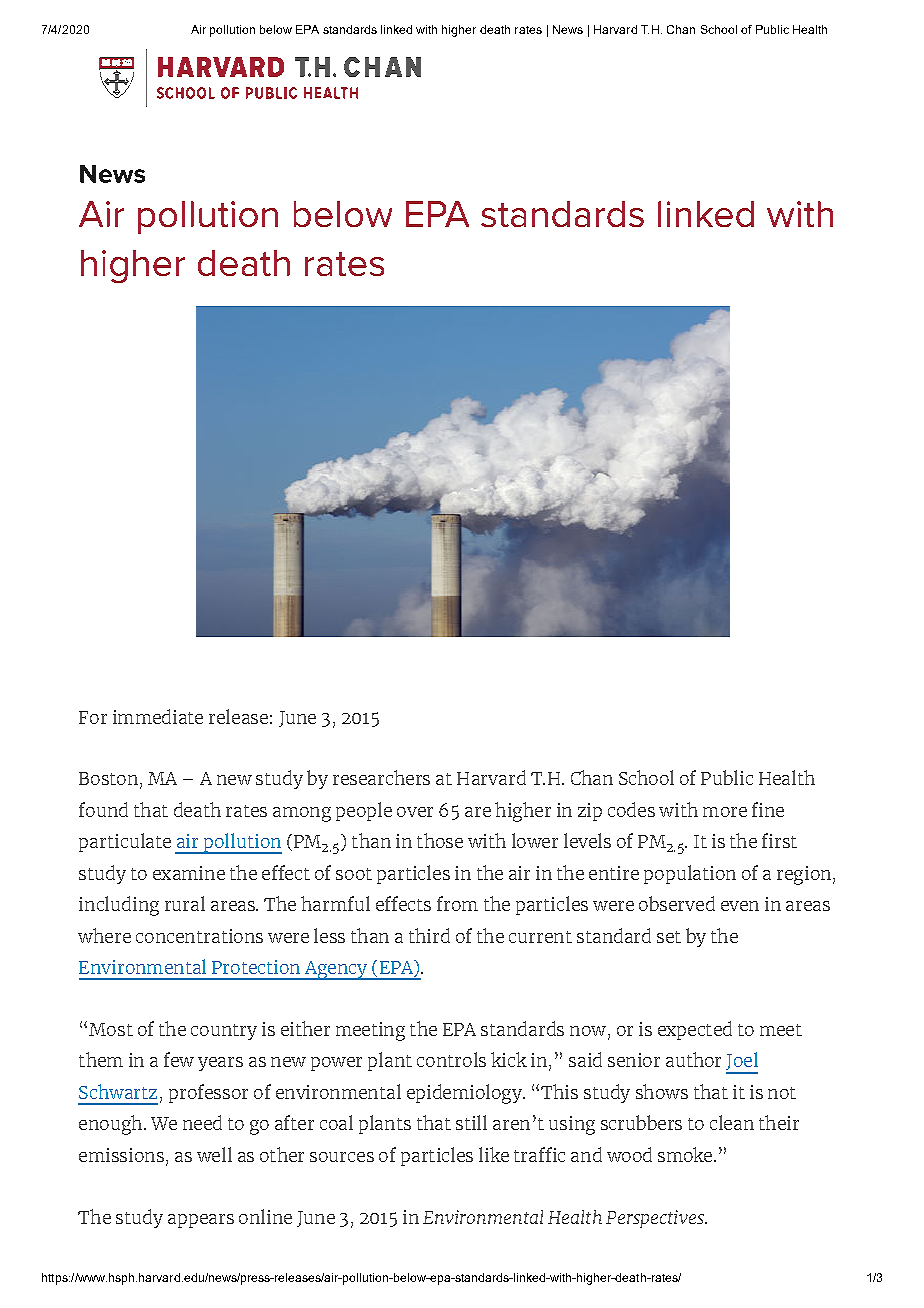 The width and height of the page is (924, 1308). I want to click on immediate, so click(158, 716).
